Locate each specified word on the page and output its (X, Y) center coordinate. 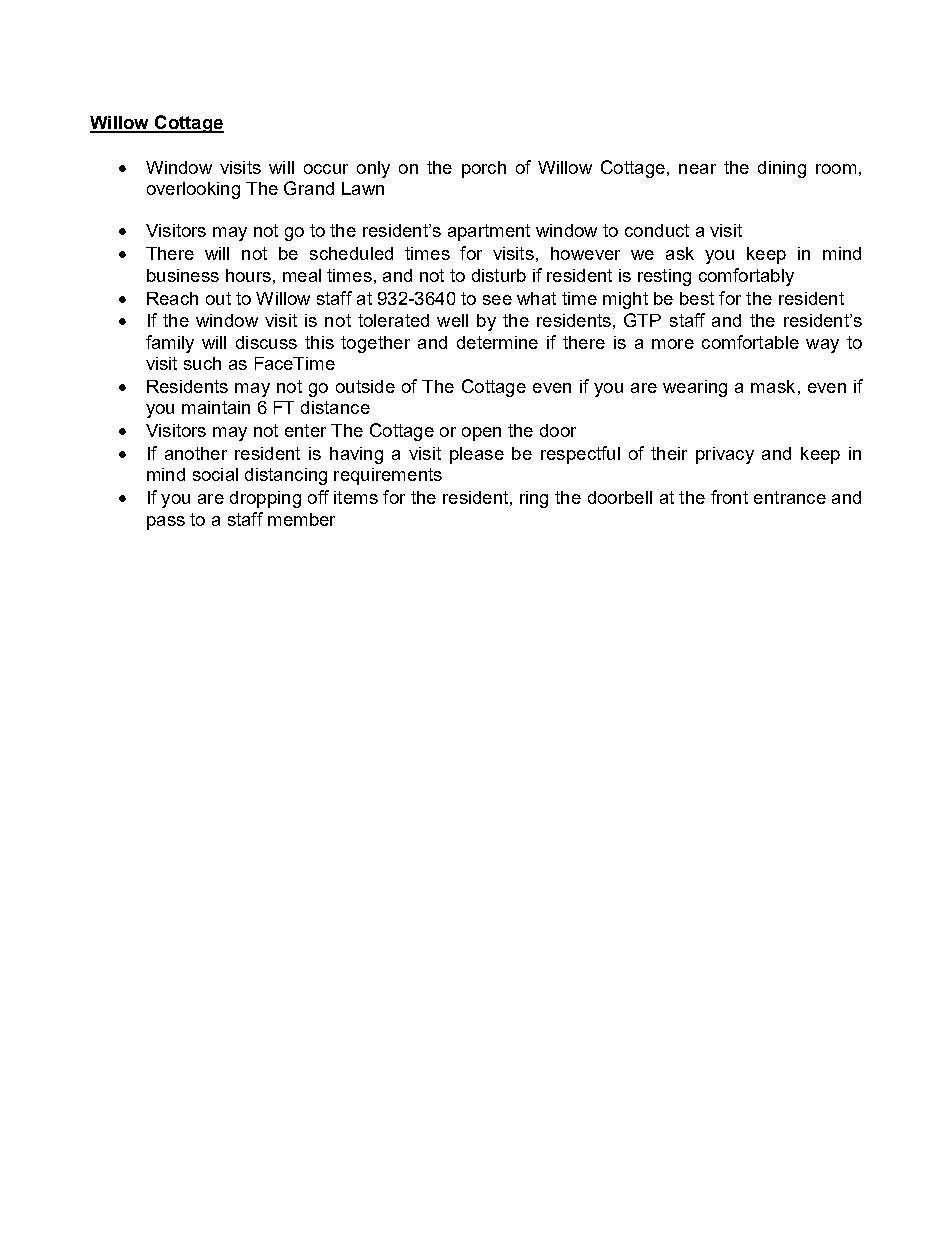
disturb (499, 275)
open (481, 434)
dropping (265, 499)
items (356, 497)
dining (782, 169)
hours (248, 275)
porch (484, 169)
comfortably (746, 277)
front (729, 497)
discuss (266, 342)
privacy (725, 455)
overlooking (193, 190)
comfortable (750, 342)
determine (497, 342)
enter (305, 430)
